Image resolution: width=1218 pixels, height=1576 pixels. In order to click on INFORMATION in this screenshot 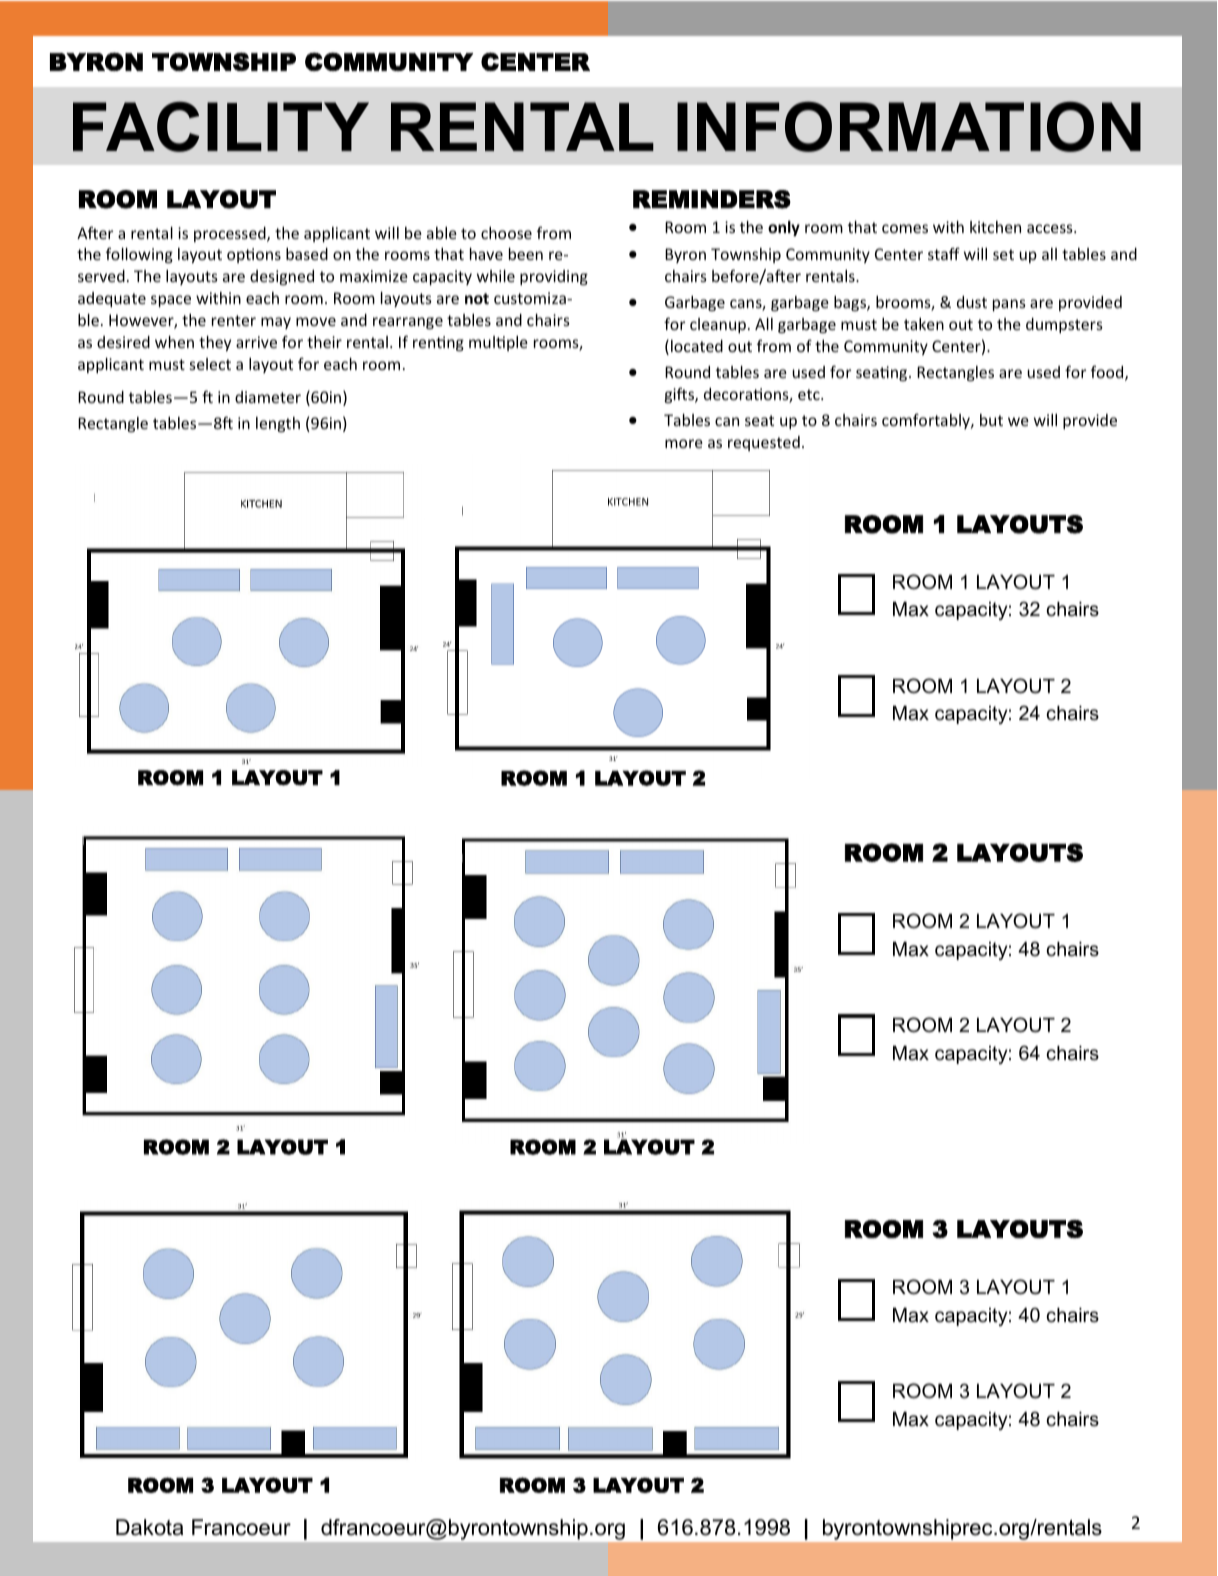, I will do `click(909, 126)`.
